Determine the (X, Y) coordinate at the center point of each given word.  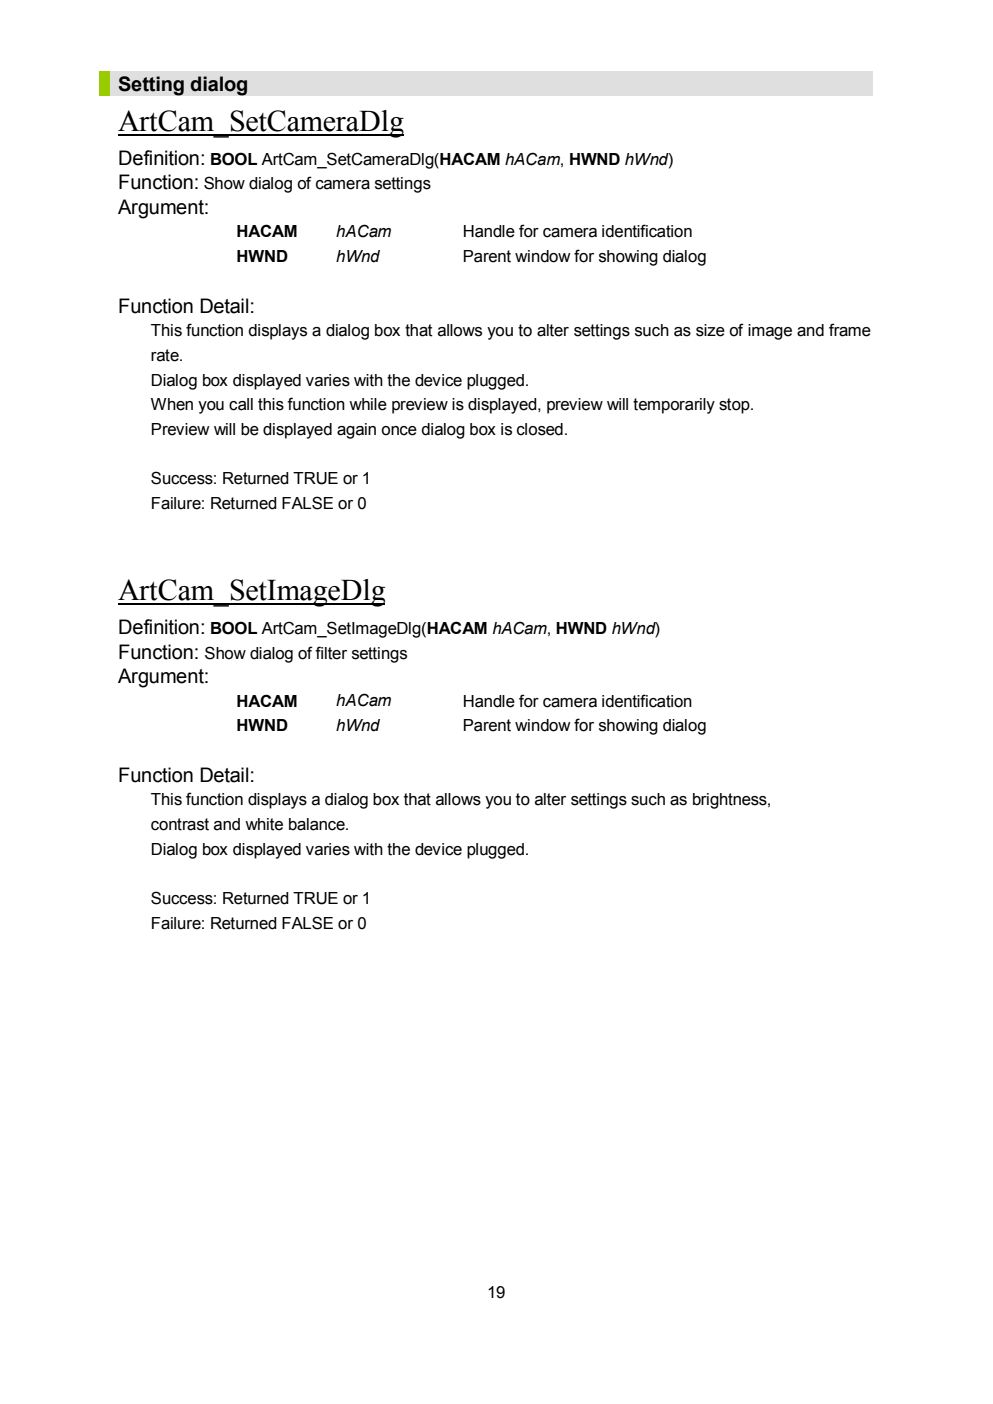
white (264, 824)
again (356, 431)
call (241, 404)
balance (318, 824)
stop (735, 406)
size (710, 330)
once (399, 431)
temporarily (674, 406)
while (368, 404)
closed (540, 429)
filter (331, 653)
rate (166, 355)
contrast (180, 824)
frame (850, 330)
